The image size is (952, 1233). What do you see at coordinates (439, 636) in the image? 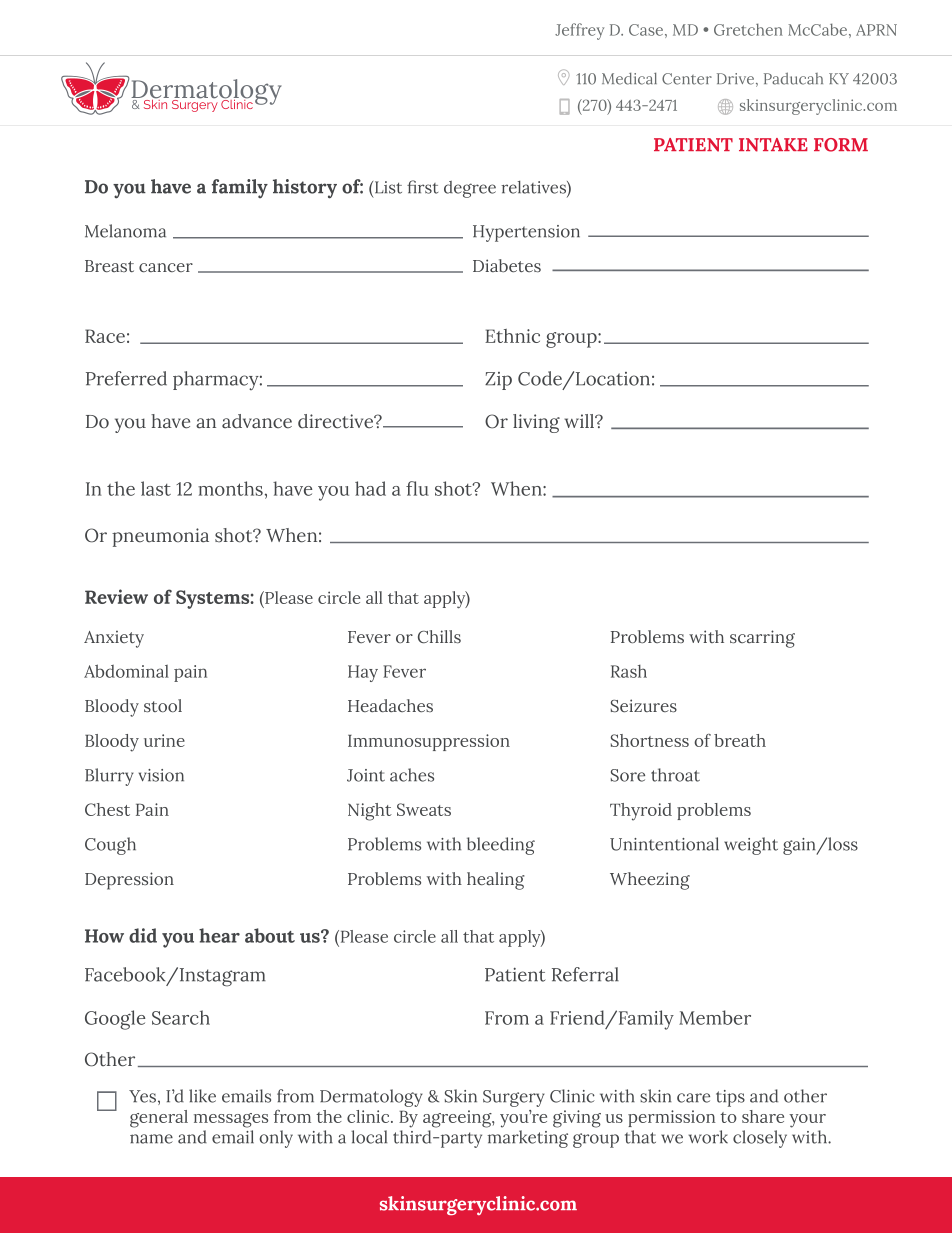
I see `Chills` at bounding box center [439, 636].
